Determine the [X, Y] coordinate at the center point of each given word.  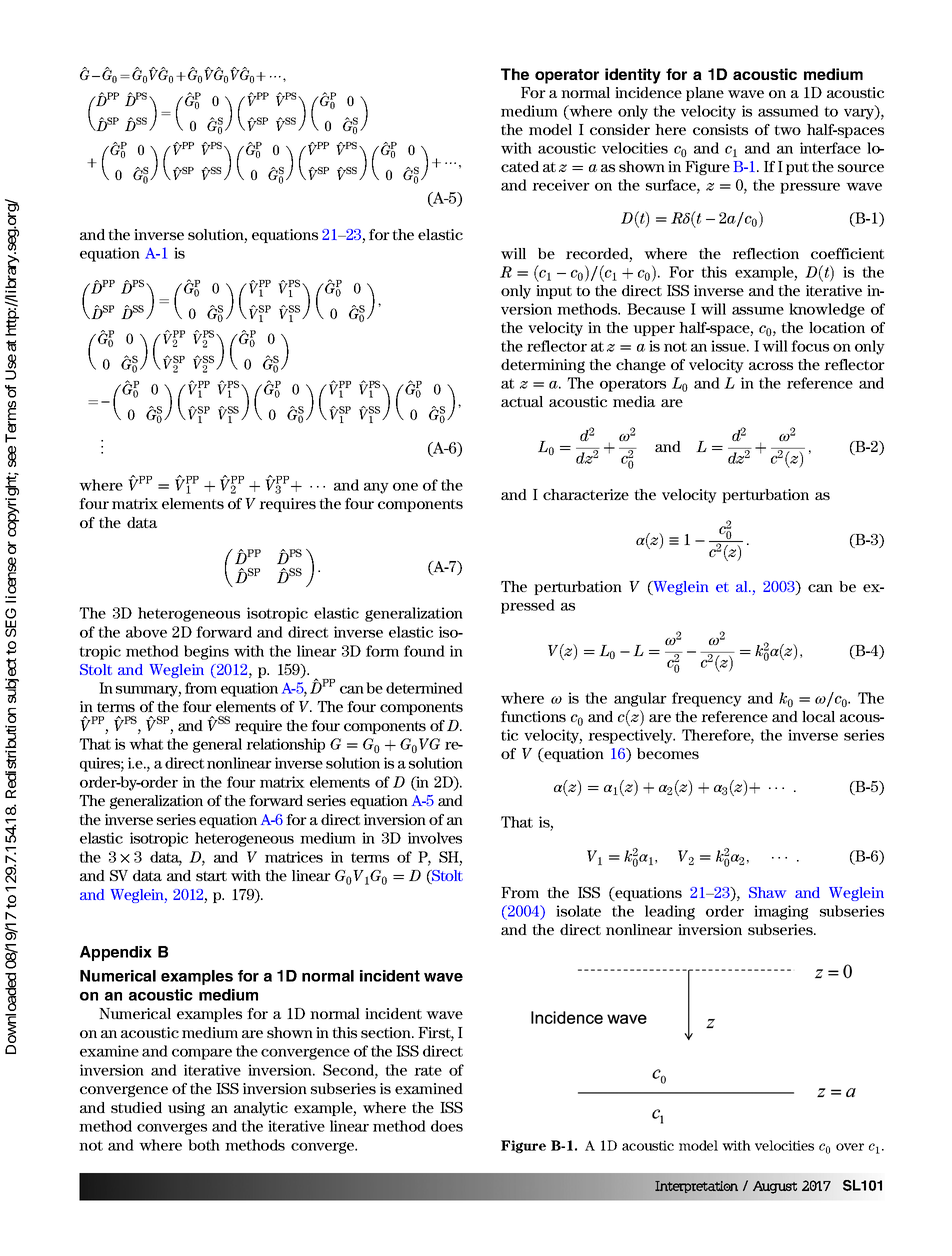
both [204, 1145]
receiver [561, 185]
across [771, 366]
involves [435, 838]
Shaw [767, 892]
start [211, 876]
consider [620, 129]
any [376, 488]
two [787, 130]
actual [522, 401]
